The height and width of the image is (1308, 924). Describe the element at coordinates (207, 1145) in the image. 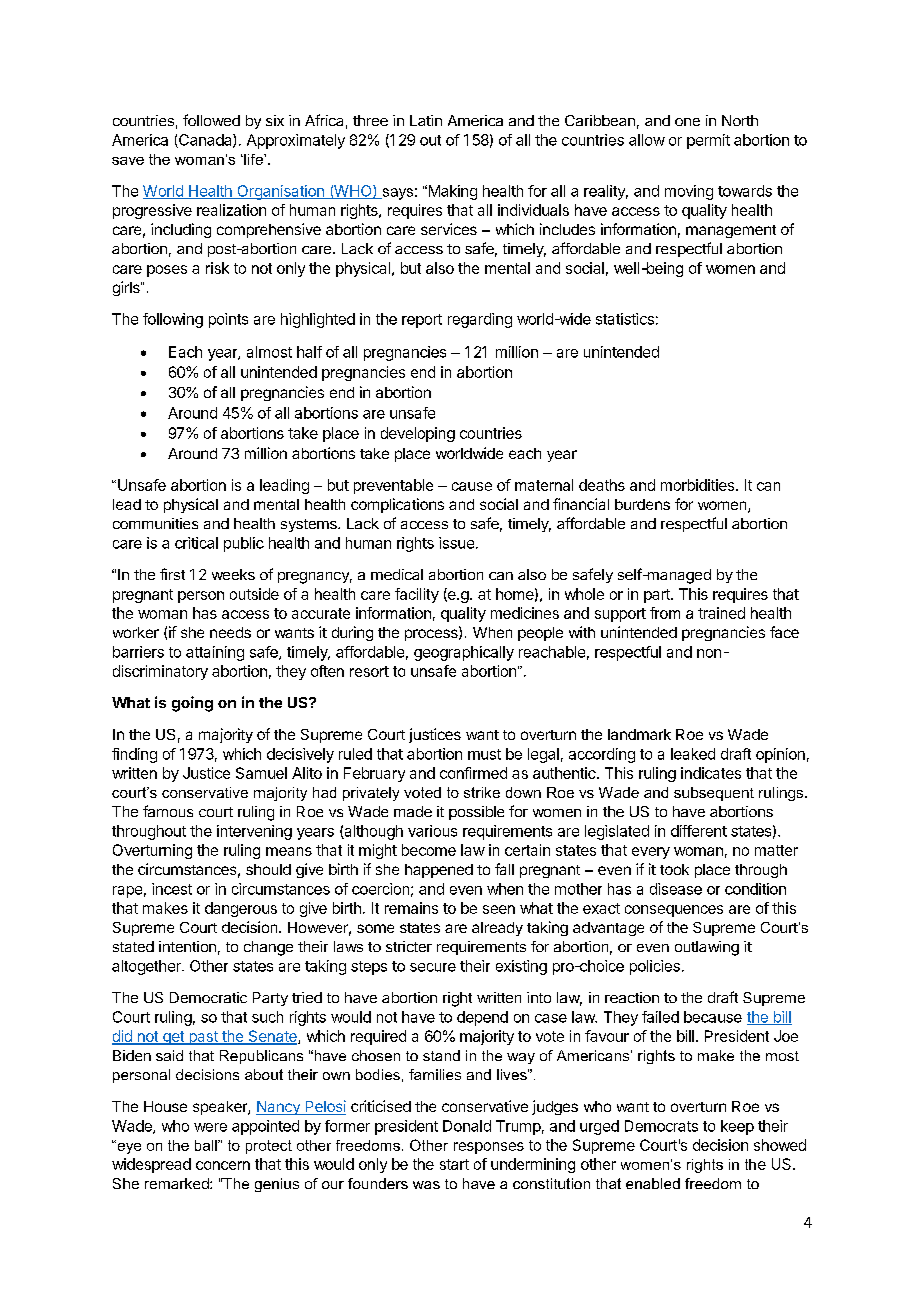

I see `ball` at that location.
